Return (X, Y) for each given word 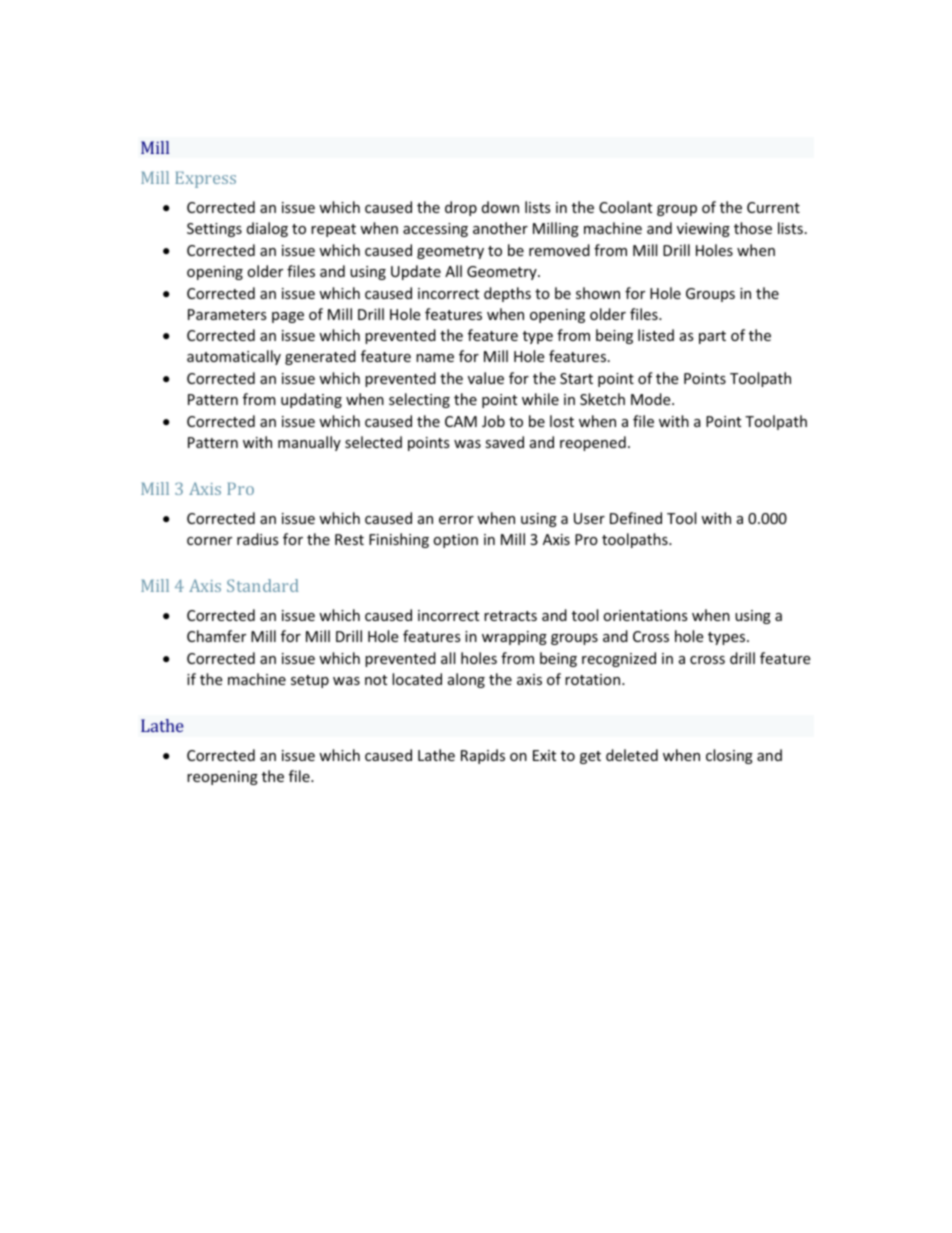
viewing (703, 230)
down (500, 207)
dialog (267, 229)
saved (504, 442)
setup (310, 681)
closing (729, 756)
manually (309, 443)
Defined (636, 518)
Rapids (483, 756)
